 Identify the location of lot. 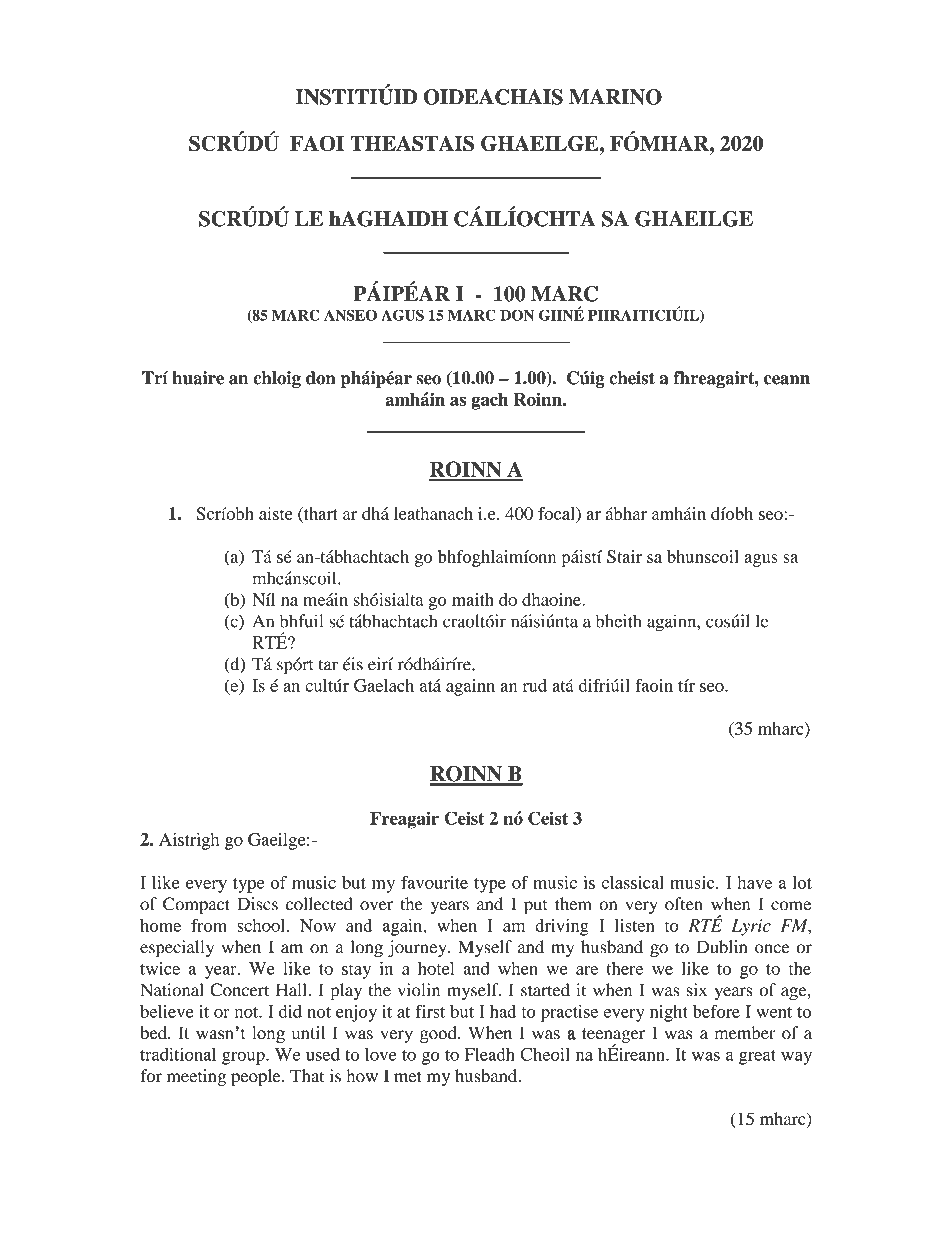
(802, 882).
